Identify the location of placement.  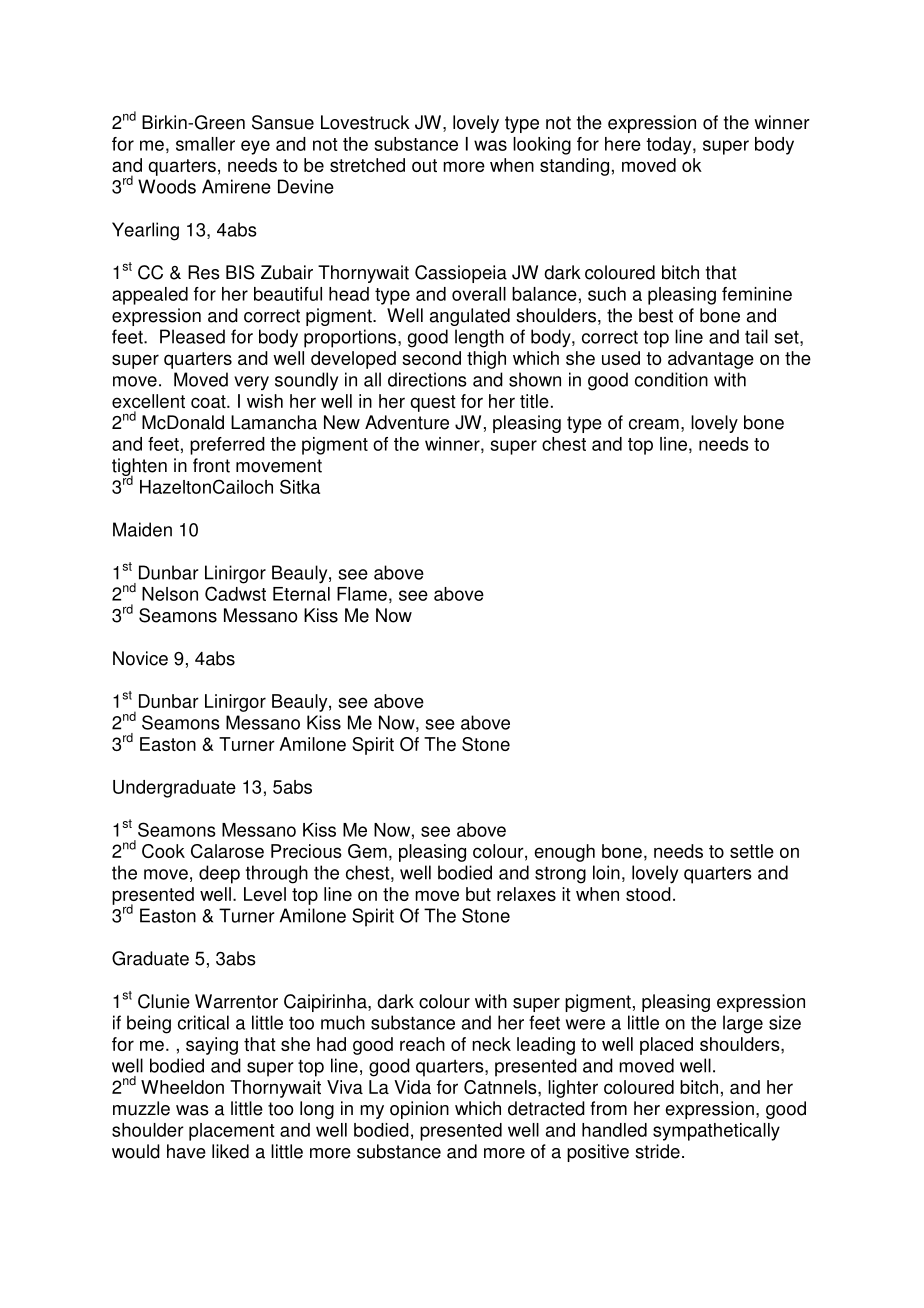
(232, 1132).
